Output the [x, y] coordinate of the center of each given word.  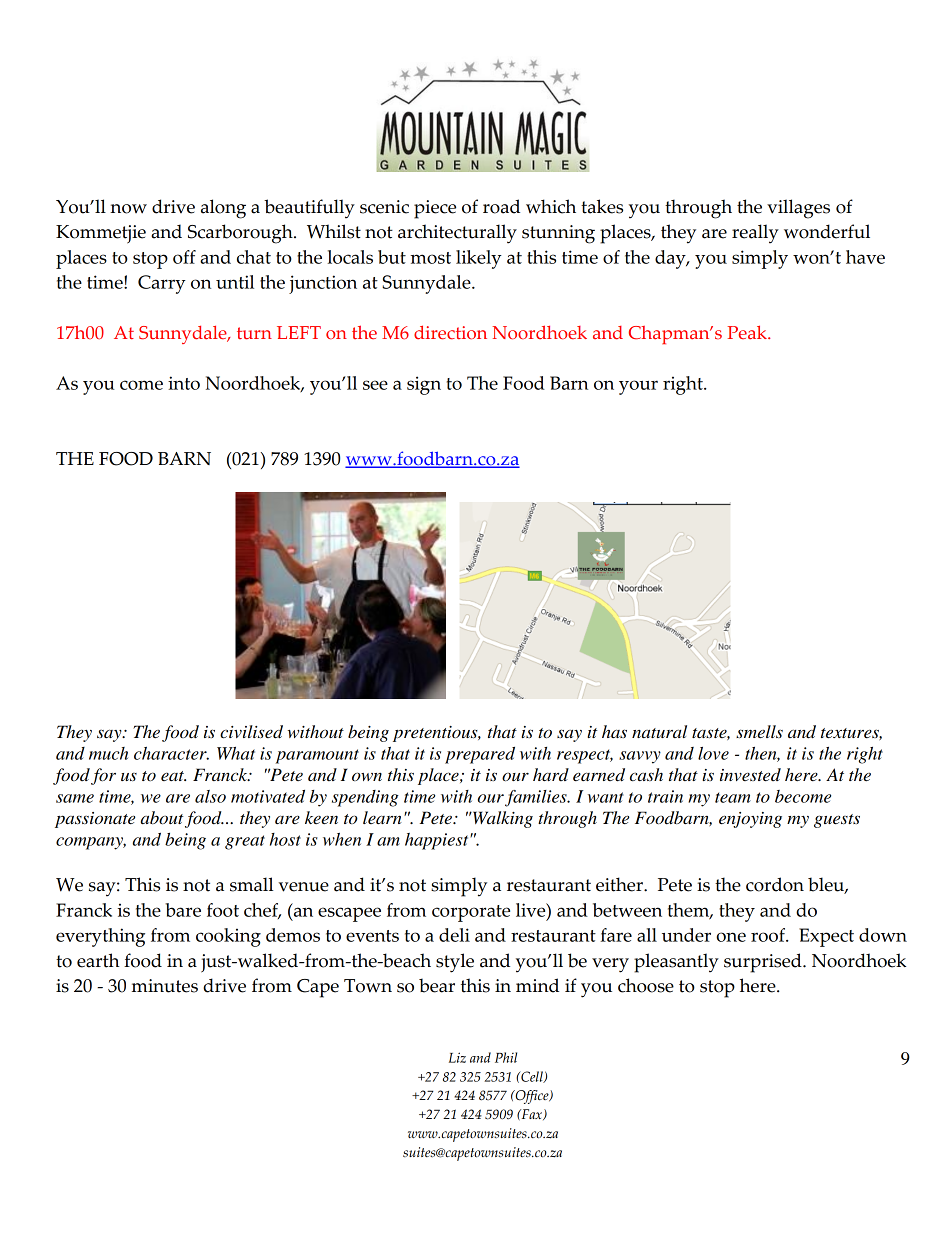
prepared [480, 755]
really [755, 233]
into [184, 383]
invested [750, 775]
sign [424, 385]
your [638, 387]
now [128, 209]
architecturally [457, 234]
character [171, 753]
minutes [165, 986]
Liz [457, 1057]
